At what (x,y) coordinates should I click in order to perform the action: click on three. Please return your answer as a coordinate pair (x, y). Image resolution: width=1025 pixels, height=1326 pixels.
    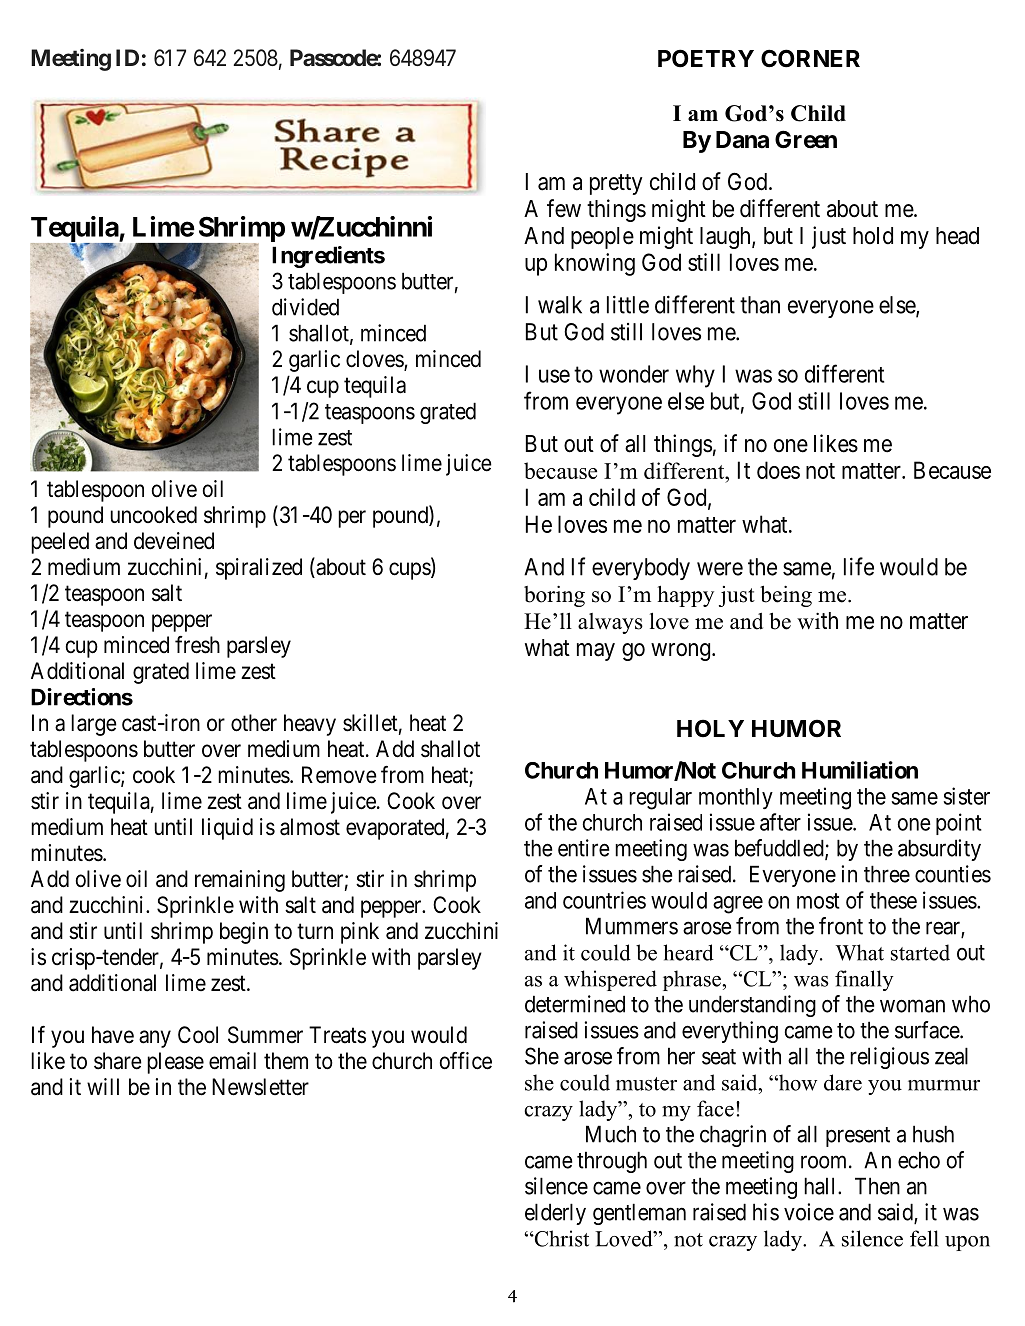
    Looking at the image, I should click on (887, 874).
